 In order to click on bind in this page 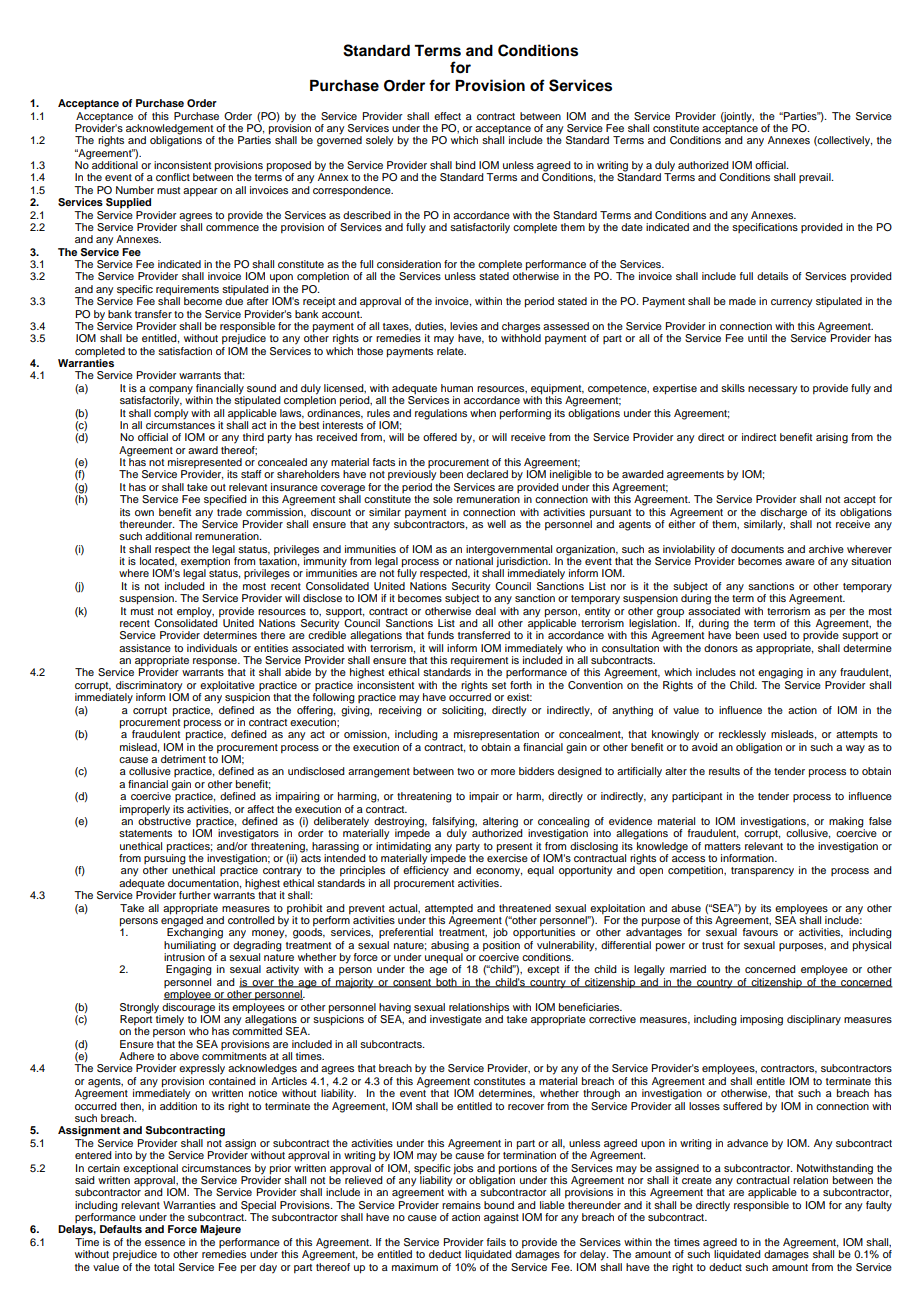, I will do `click(466, 165)`.
